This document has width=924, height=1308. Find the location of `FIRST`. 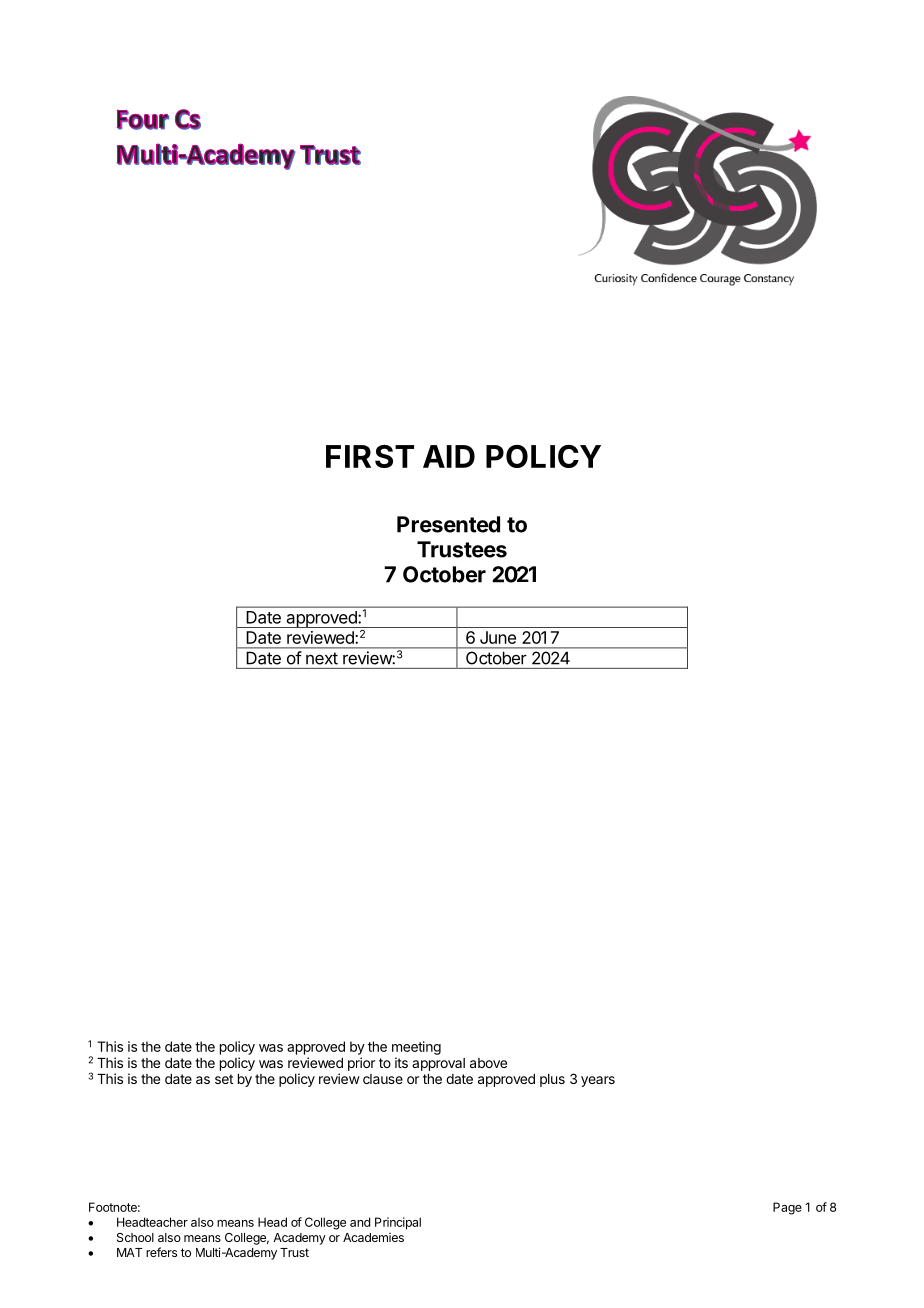

FIRST is located at coordinates (370, 456).
